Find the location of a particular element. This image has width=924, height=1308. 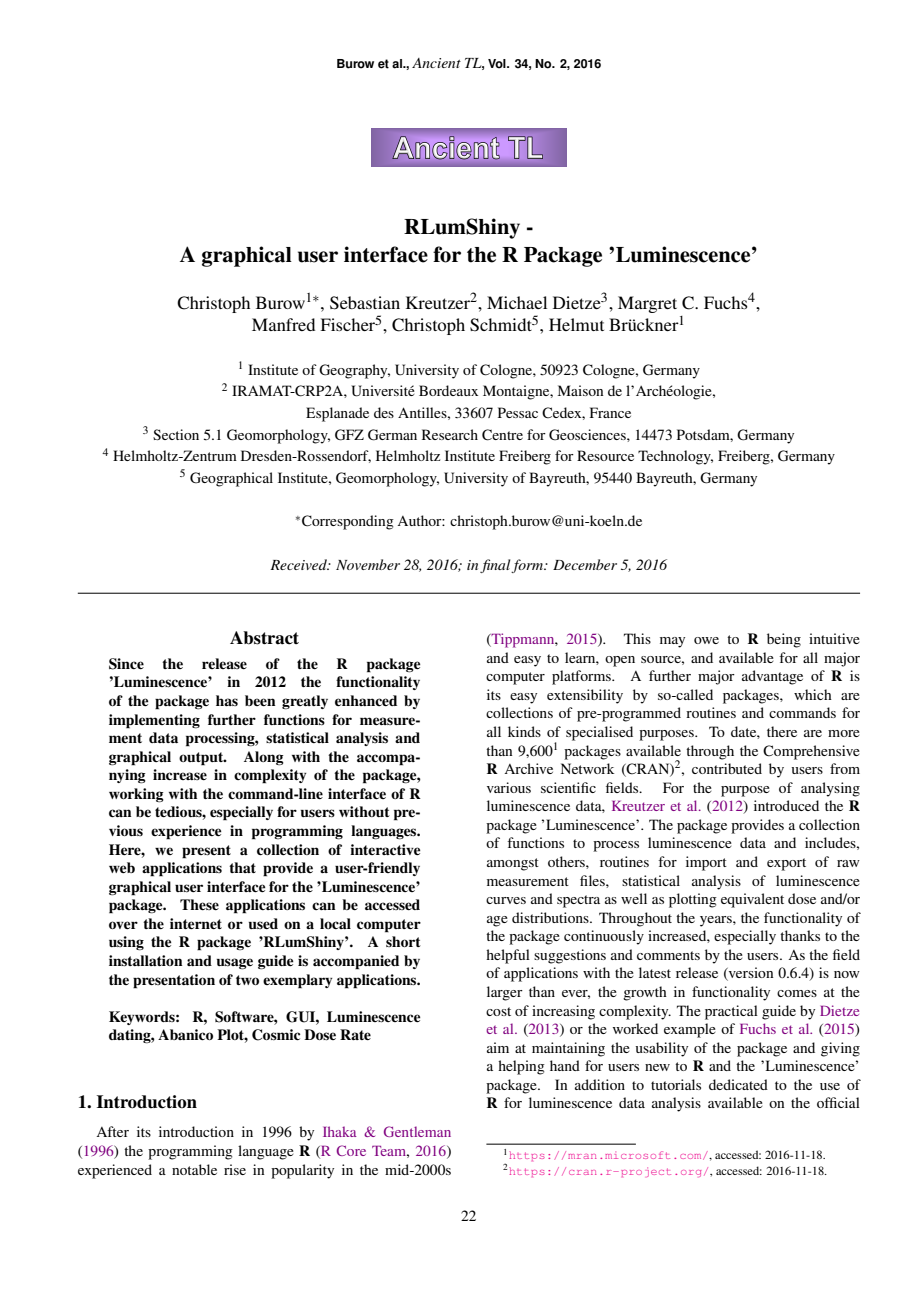

Abstract is located at coordinates (264, 638).
